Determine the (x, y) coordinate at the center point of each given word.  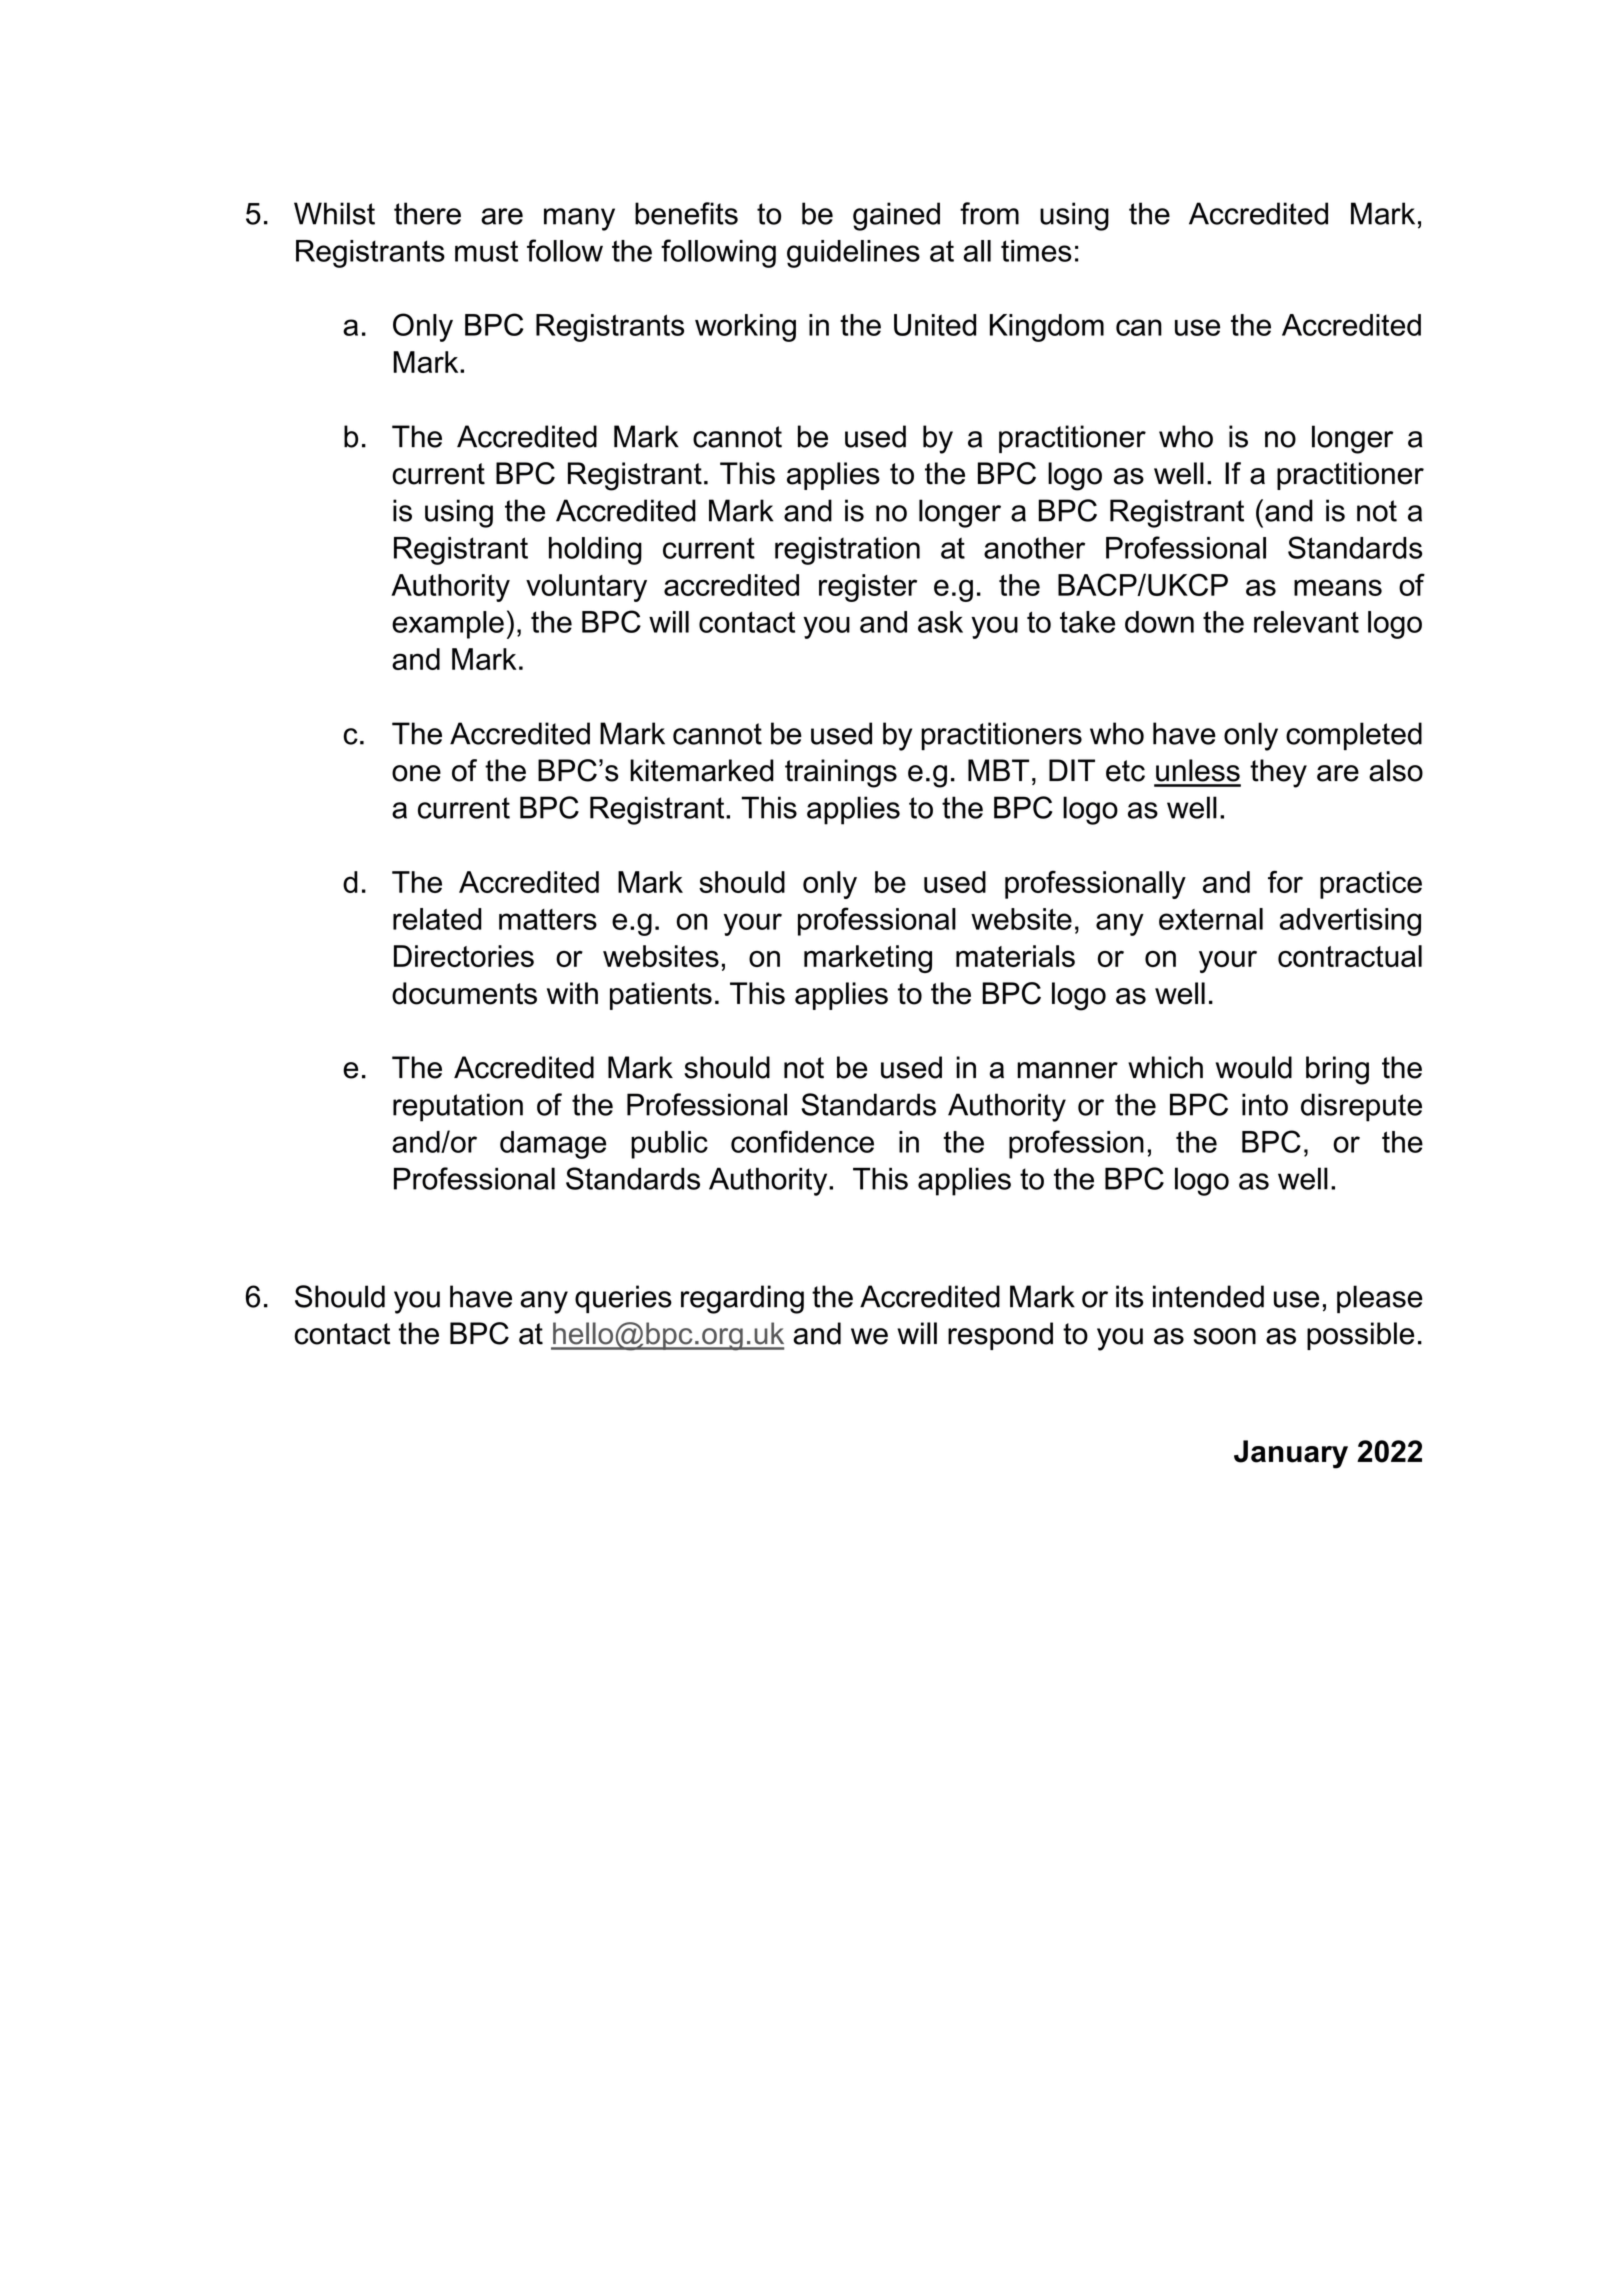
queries (623, 1299)
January (1291, 1454)
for (1285, 881)
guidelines (853, 254)
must (486, 251)
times (1036, 251)
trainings (841, 773)
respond (1000, 1336)
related (437, 919)
